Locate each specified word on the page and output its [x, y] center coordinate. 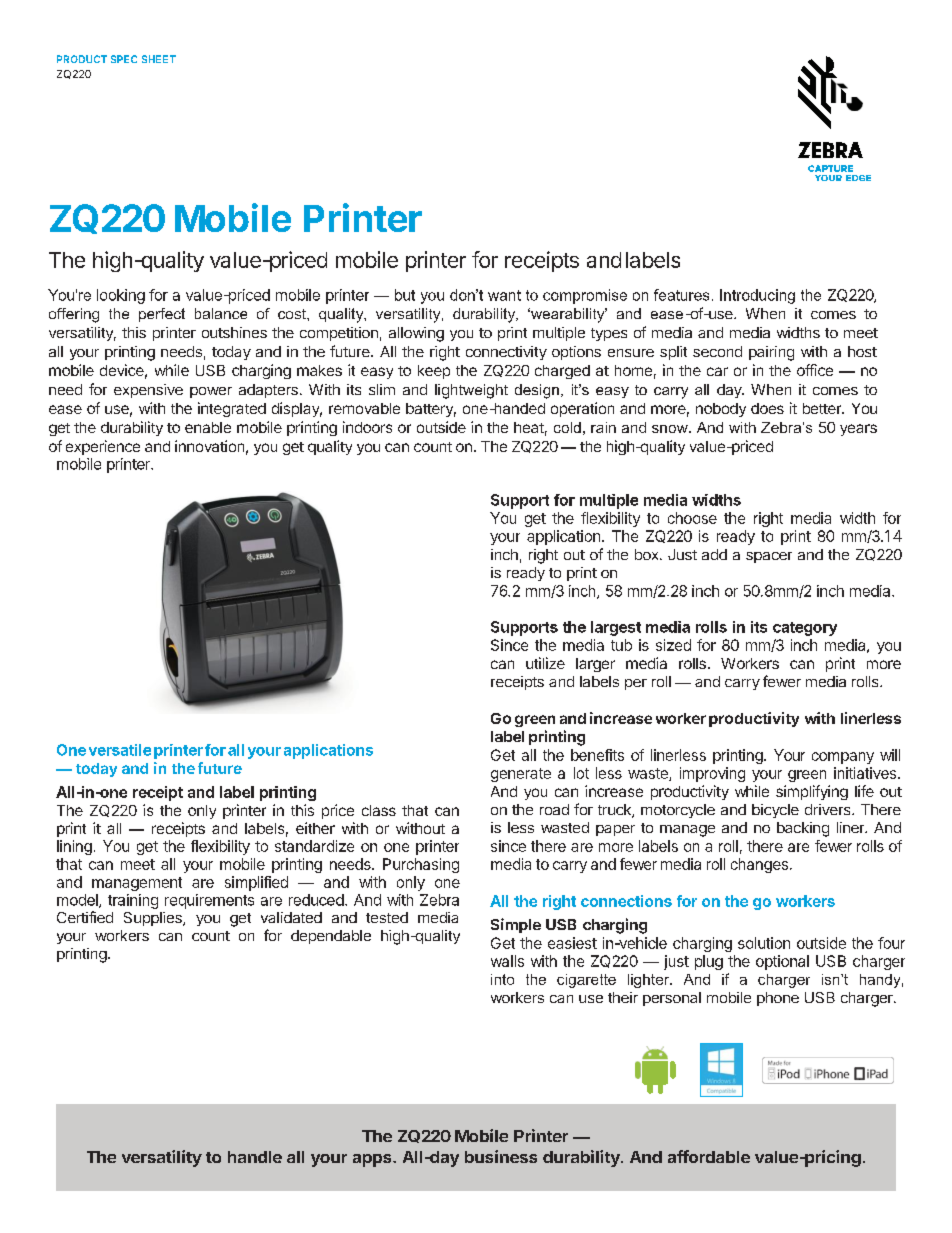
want [504, 295]
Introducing [757, 296]
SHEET [159, 59]
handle [255, 1157]
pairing [771, 353]
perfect [162, 315]
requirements [209, 901]
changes [759, 865]
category [805, 629]
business [501, 1156]
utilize [545, 663]
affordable [709, 1156]
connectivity [506, 353]
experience [103, 447]
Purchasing [421, 865]
